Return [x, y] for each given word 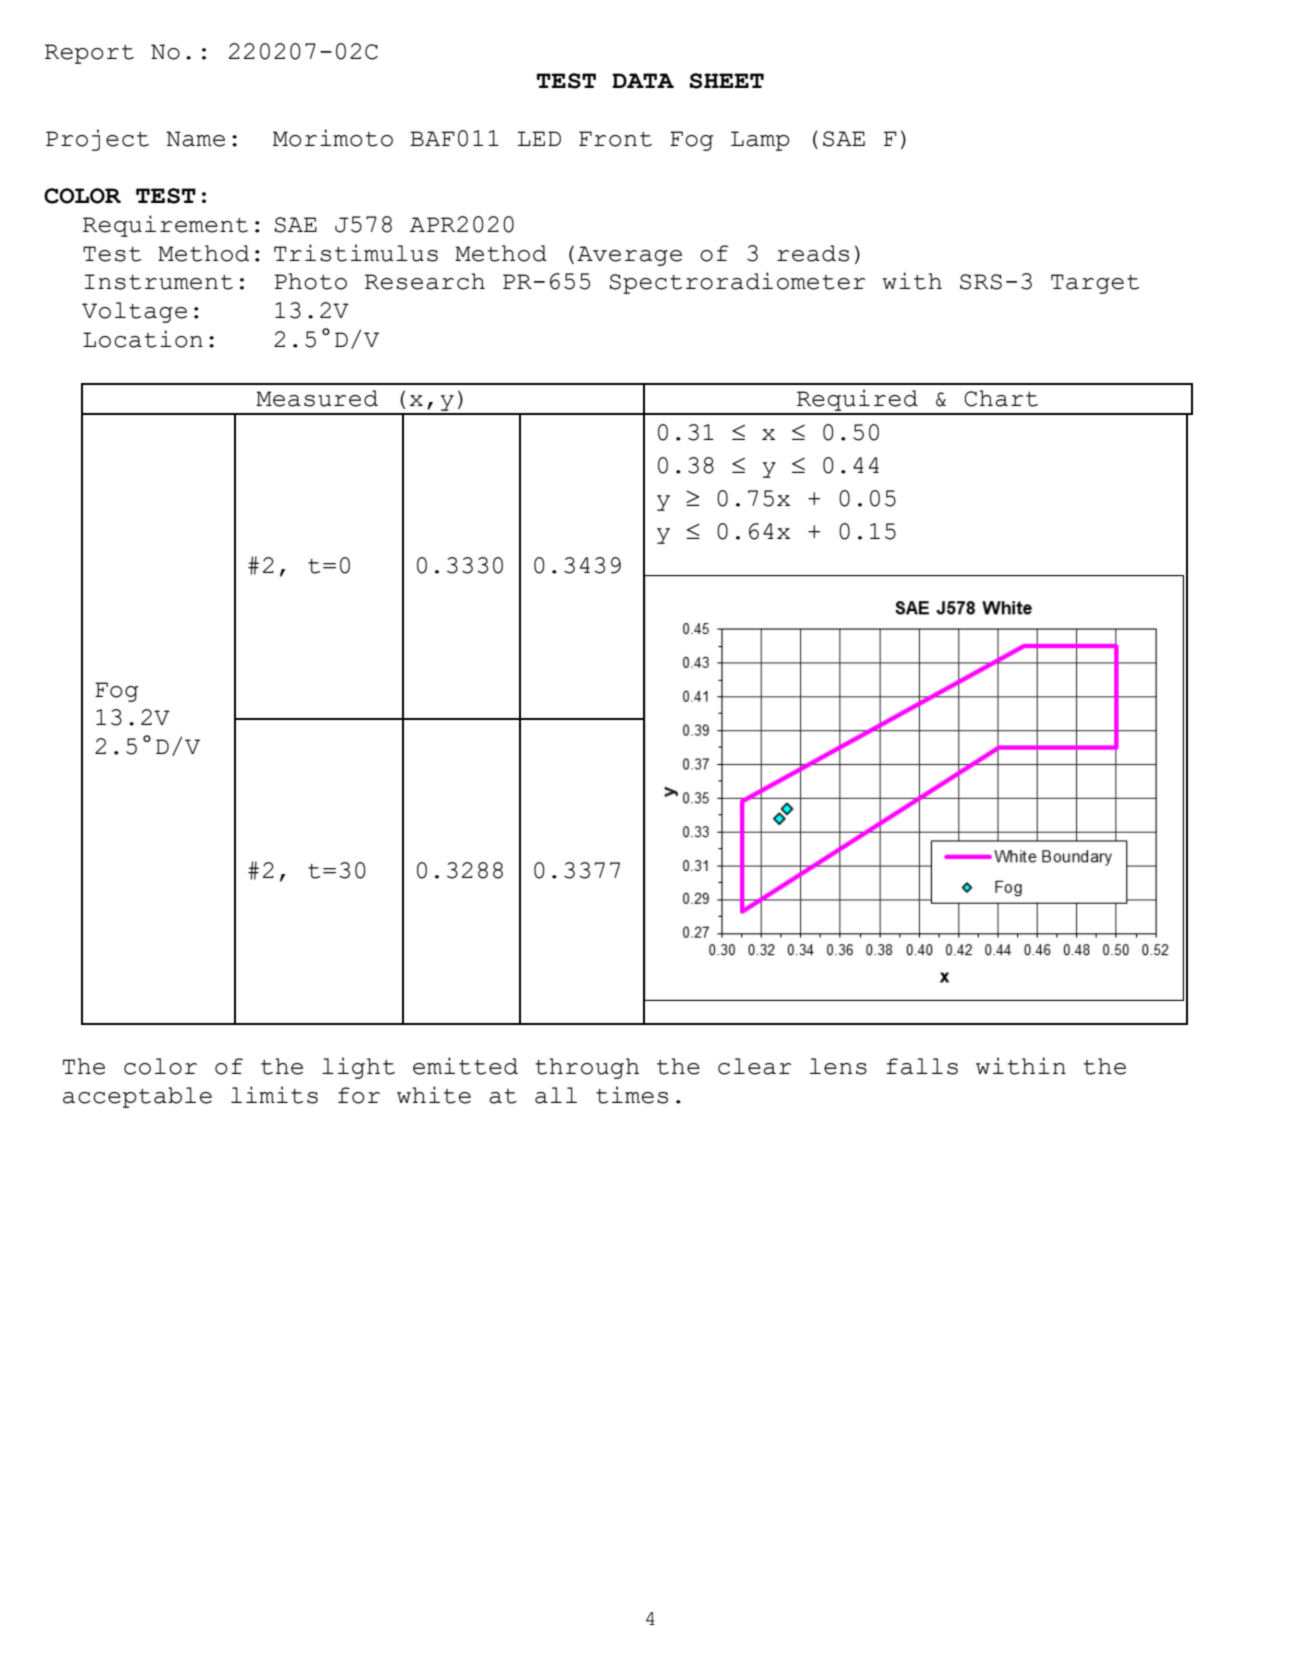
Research [425, 281]
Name [195, 139]
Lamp [760, 141]
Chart [1001, 398]
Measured [317, 398]
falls [922, 1066]
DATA [643, 80]
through [587, 1068]
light [358, 1068]
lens [838, 1066]
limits [274, 1095]
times [632, 1095]
